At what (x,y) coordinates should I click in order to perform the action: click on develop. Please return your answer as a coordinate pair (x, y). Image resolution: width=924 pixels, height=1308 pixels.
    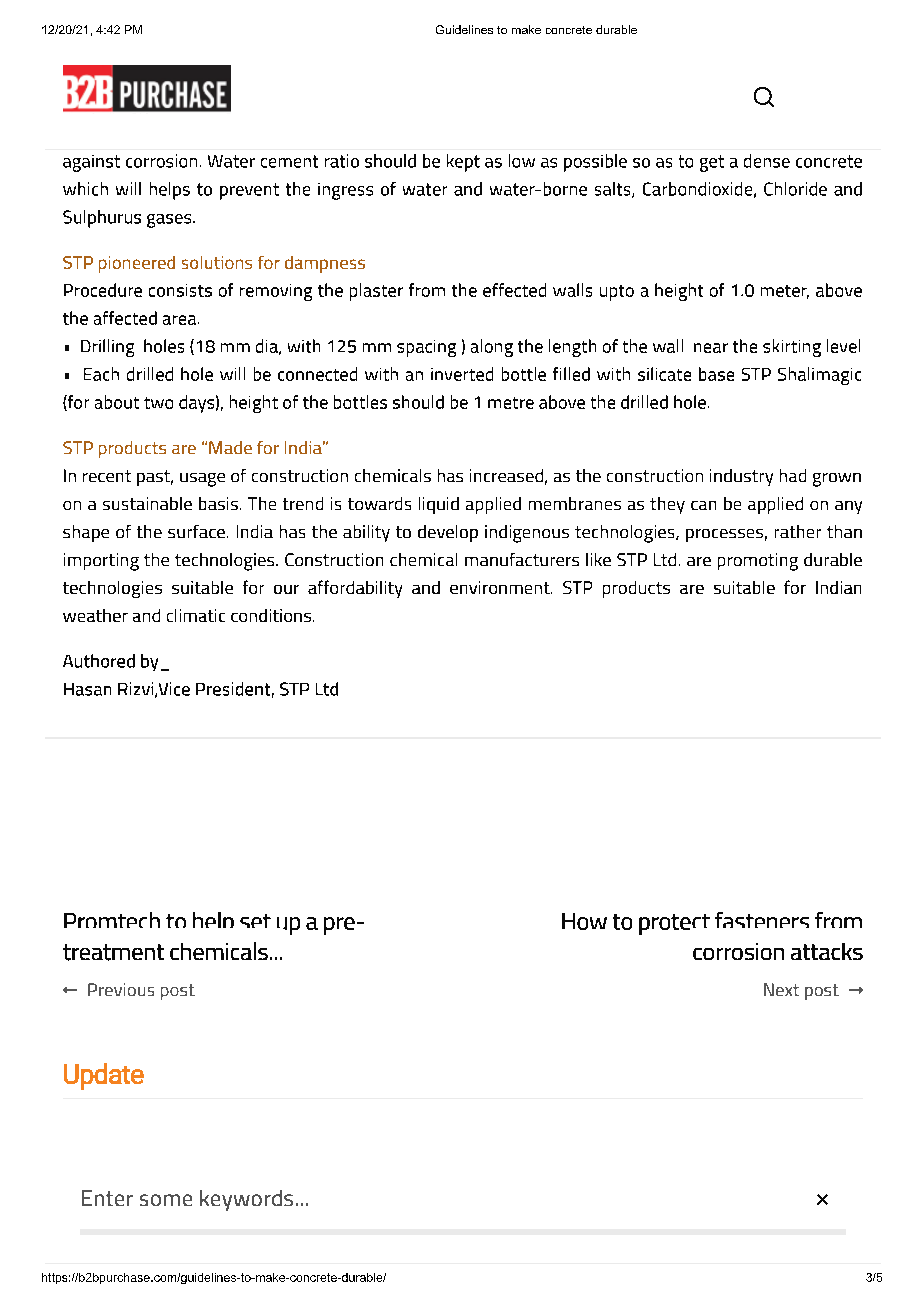
    Looking at the image, I should click on (448, 533).
